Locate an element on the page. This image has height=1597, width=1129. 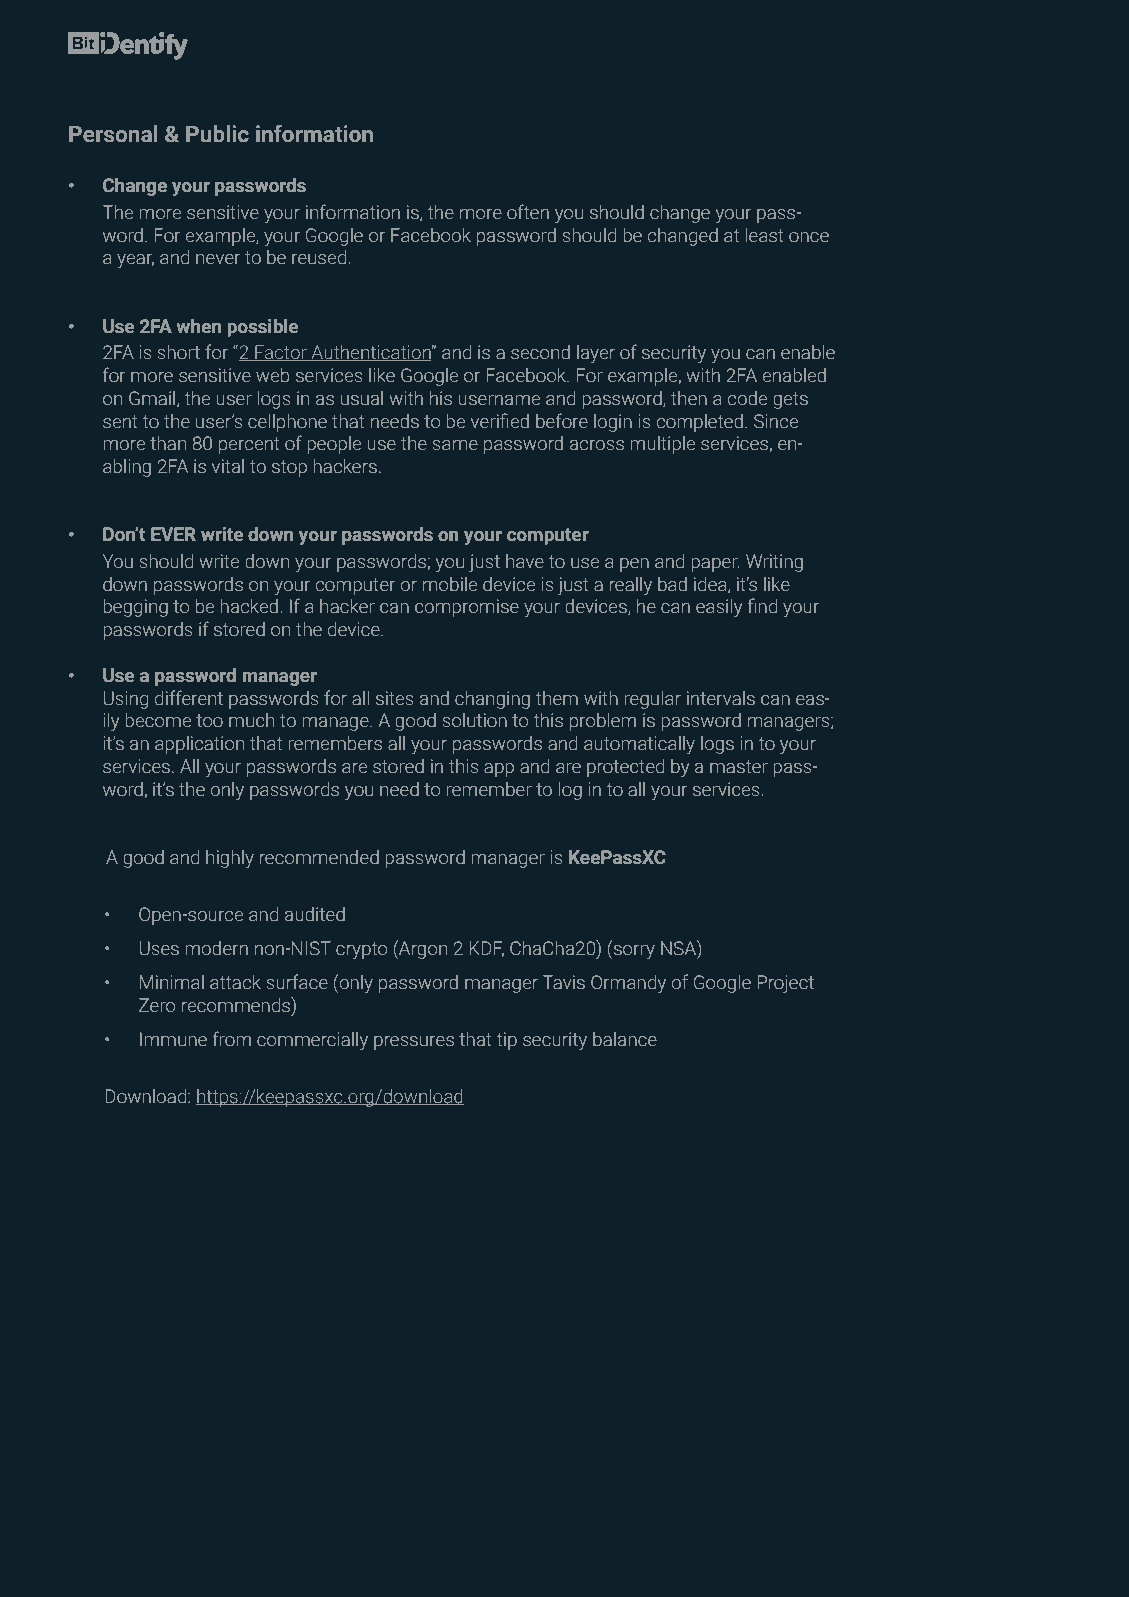
mobile is located at coordinates (450, 584).
